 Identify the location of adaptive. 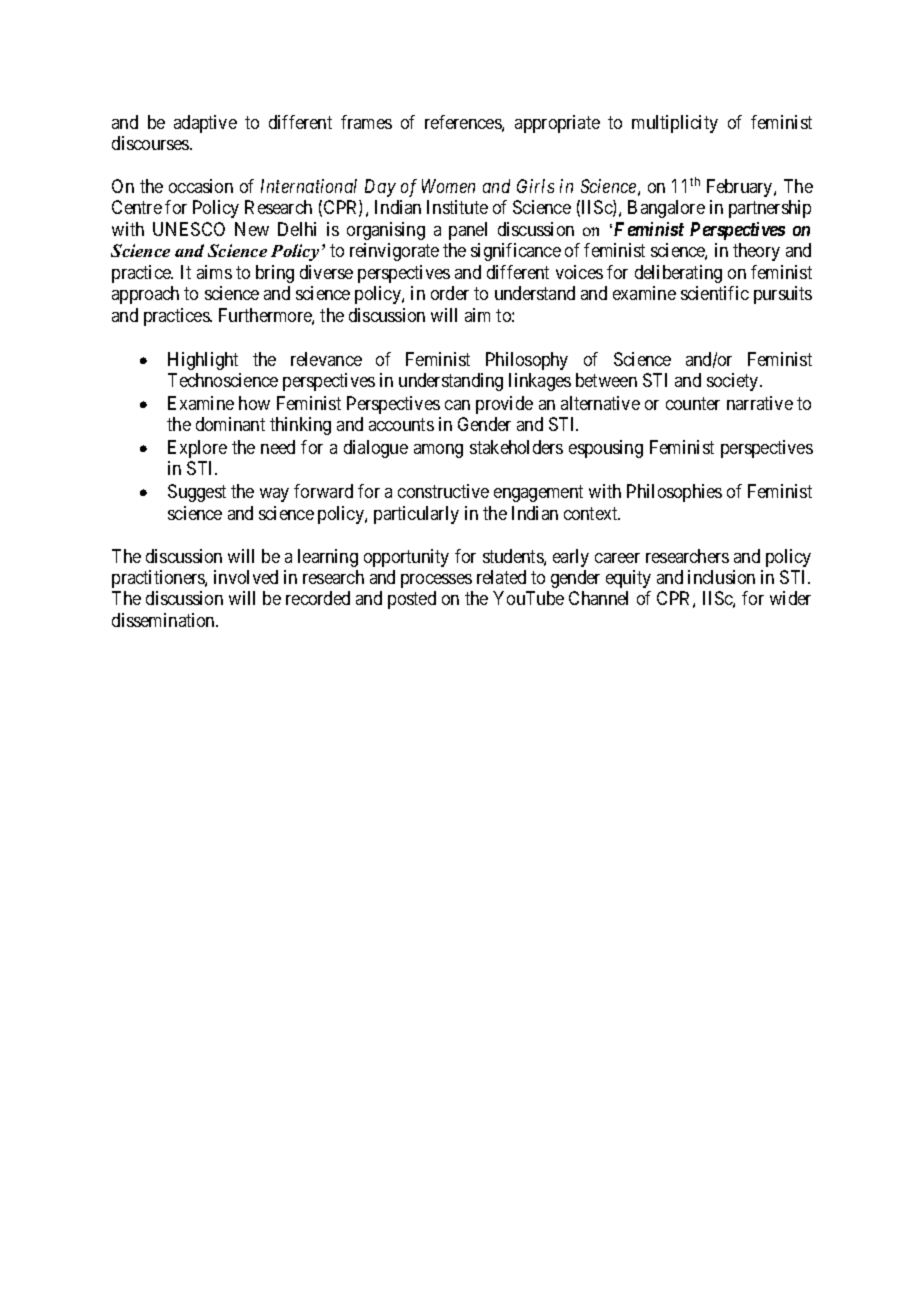
(205, 124).
